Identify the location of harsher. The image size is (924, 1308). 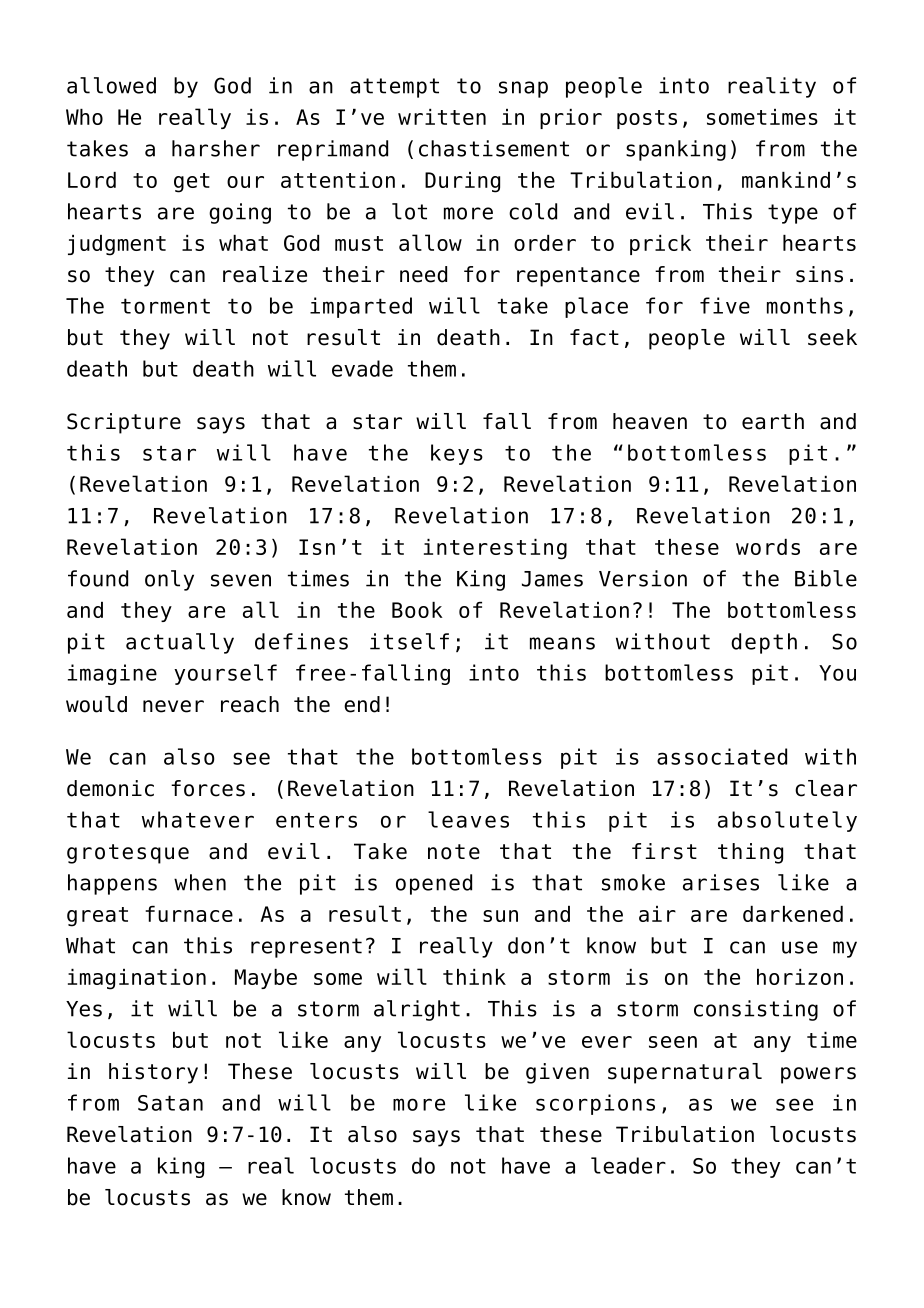
(216, 148).
